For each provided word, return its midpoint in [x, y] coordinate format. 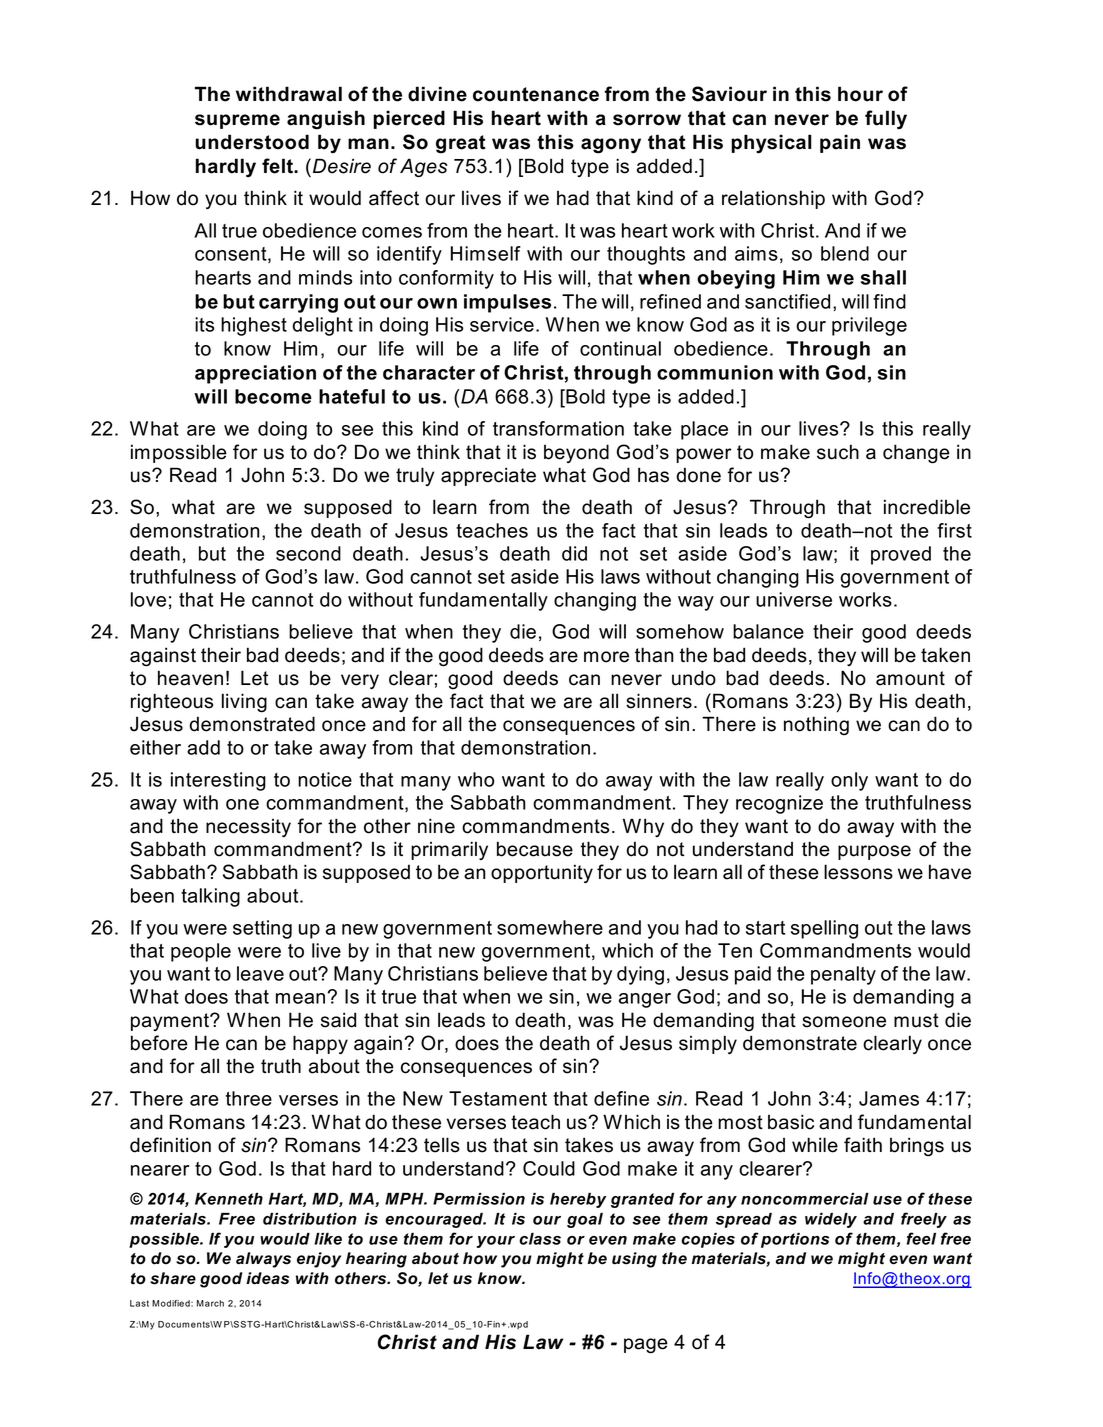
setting [262, 929]
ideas [267, 1278]
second [308, 553]
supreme [237, 121]
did [574, 553]
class [540, 1239]
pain [840, 143]
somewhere [550, 927]
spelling [824, 929]
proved [901, 555]
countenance [536, 94]
